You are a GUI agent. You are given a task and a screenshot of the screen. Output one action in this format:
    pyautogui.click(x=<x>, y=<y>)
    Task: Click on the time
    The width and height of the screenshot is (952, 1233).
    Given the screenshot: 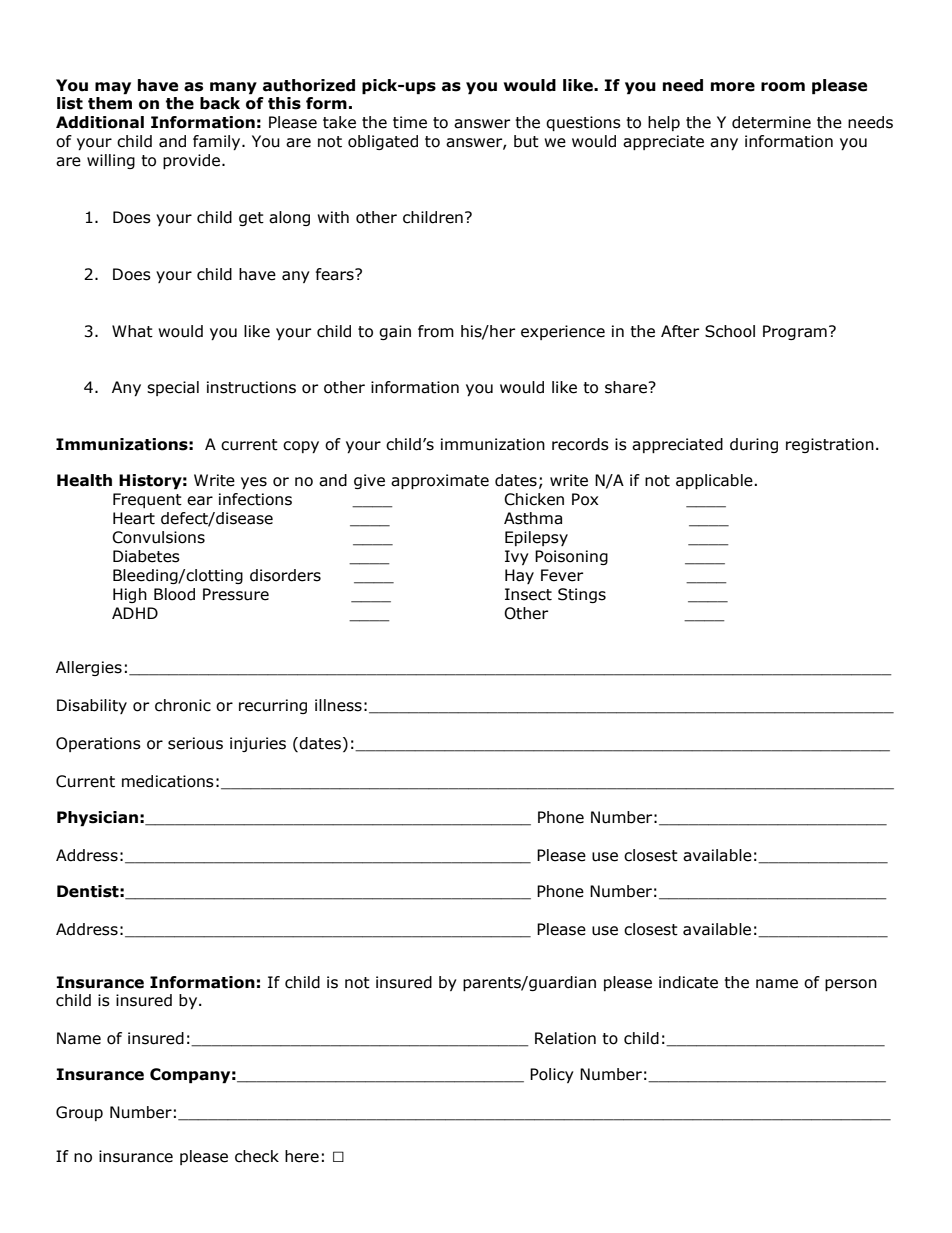 What is the action you would take?
    pyautogui.click(x=410, y=122)
